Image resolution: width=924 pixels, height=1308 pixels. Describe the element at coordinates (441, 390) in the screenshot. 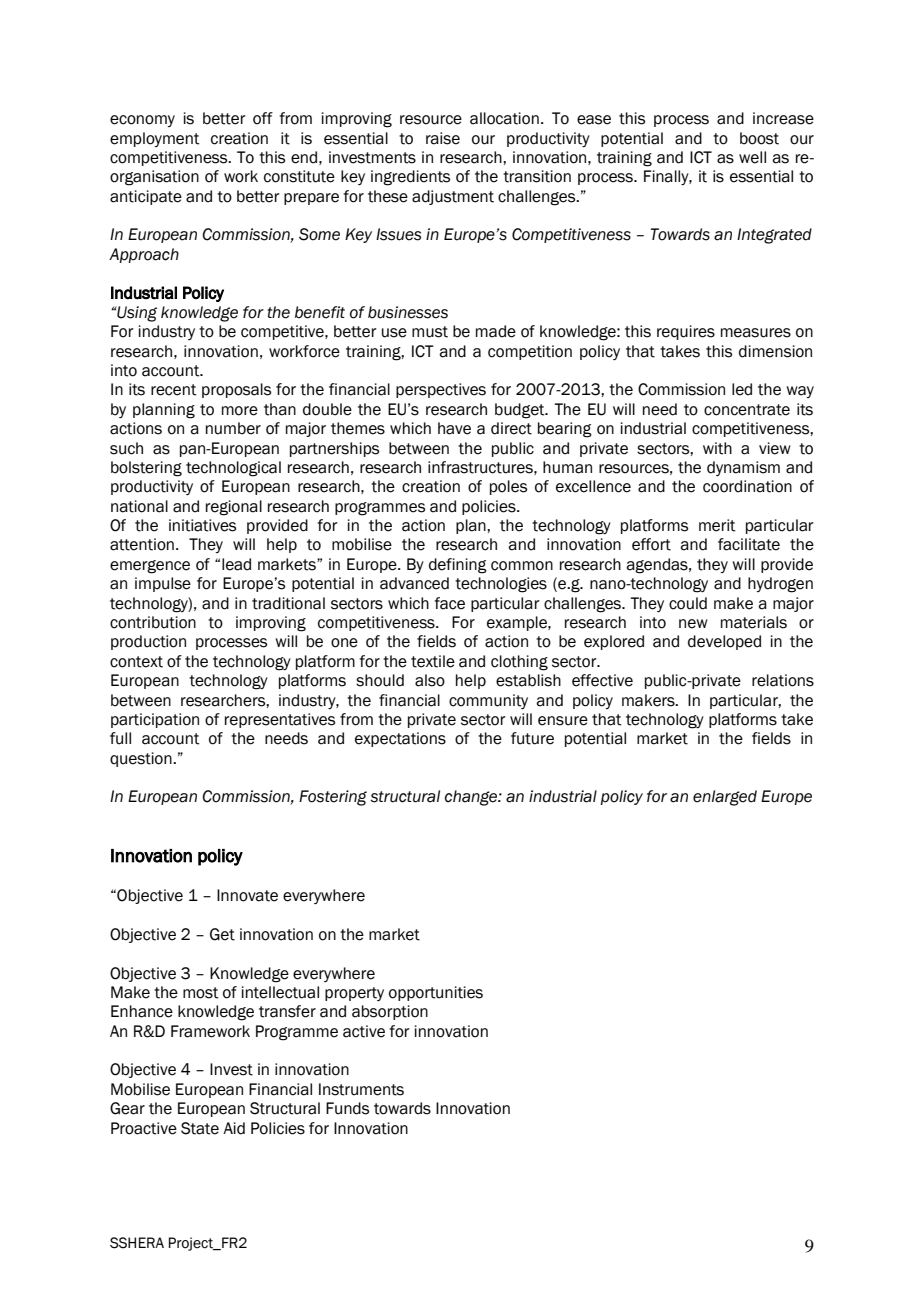

I see `perspectives` at that location.
